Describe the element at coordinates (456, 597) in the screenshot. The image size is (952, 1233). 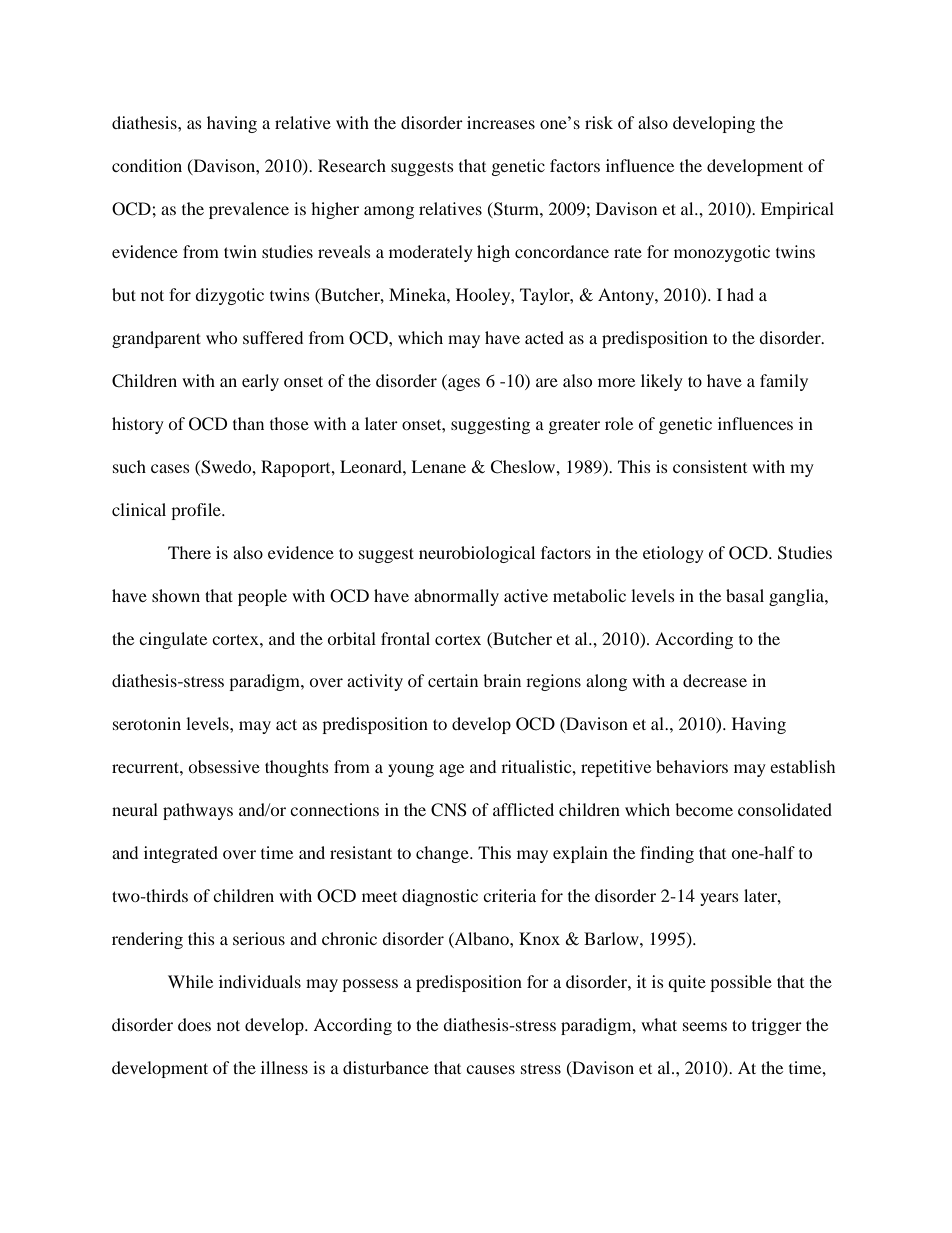
I see `abnormally` at that location.
